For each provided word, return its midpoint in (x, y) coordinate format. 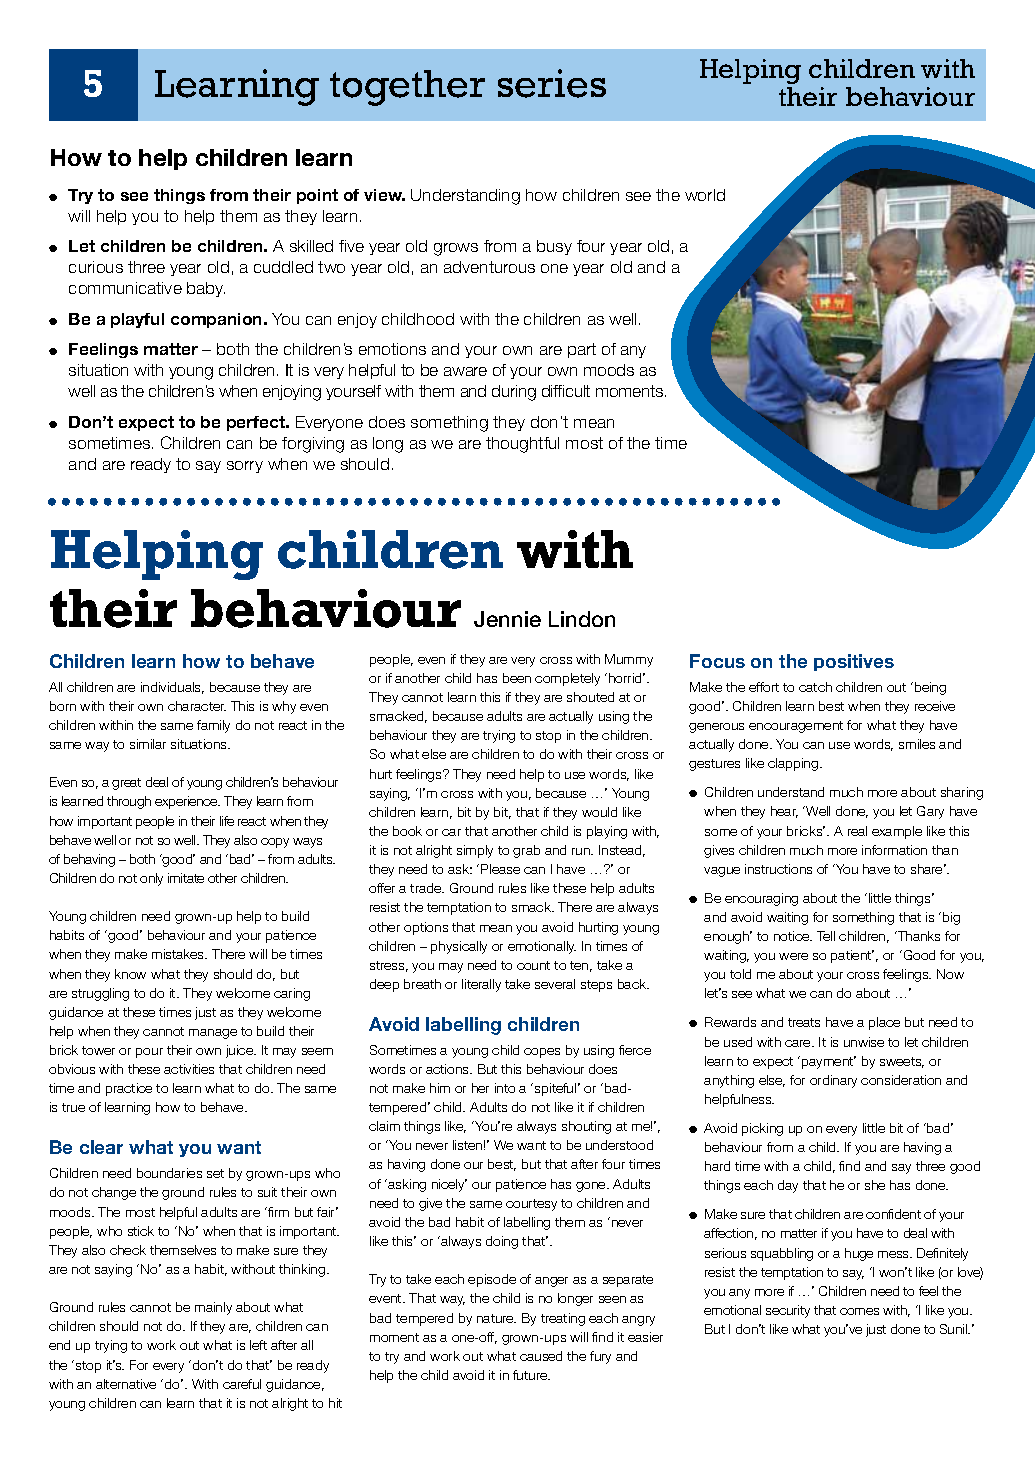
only (151, 879)
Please (500, 869)
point (317, 196)
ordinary (833, 1081)
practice (129, 1089)
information (894, 850)
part (582, 350)
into (505, 1088)
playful (137, 320)
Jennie (507, 619)
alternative (126, 1384)
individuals (172, 688)
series (552, 83)
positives (854, 662)
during (514, 393)
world (705, 195)
